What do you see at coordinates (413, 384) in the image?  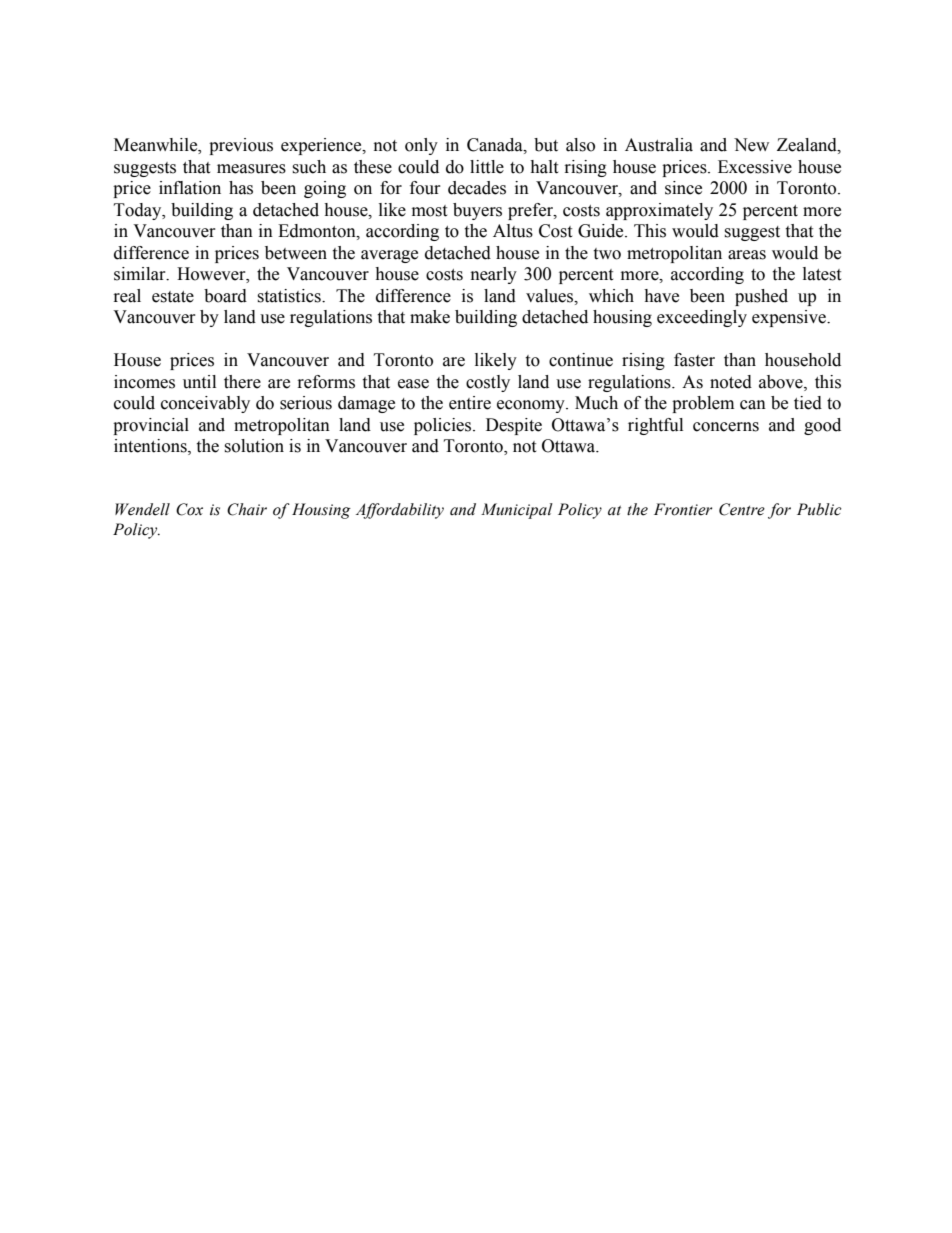 I see `ease` at bounding box center [413, 384].
